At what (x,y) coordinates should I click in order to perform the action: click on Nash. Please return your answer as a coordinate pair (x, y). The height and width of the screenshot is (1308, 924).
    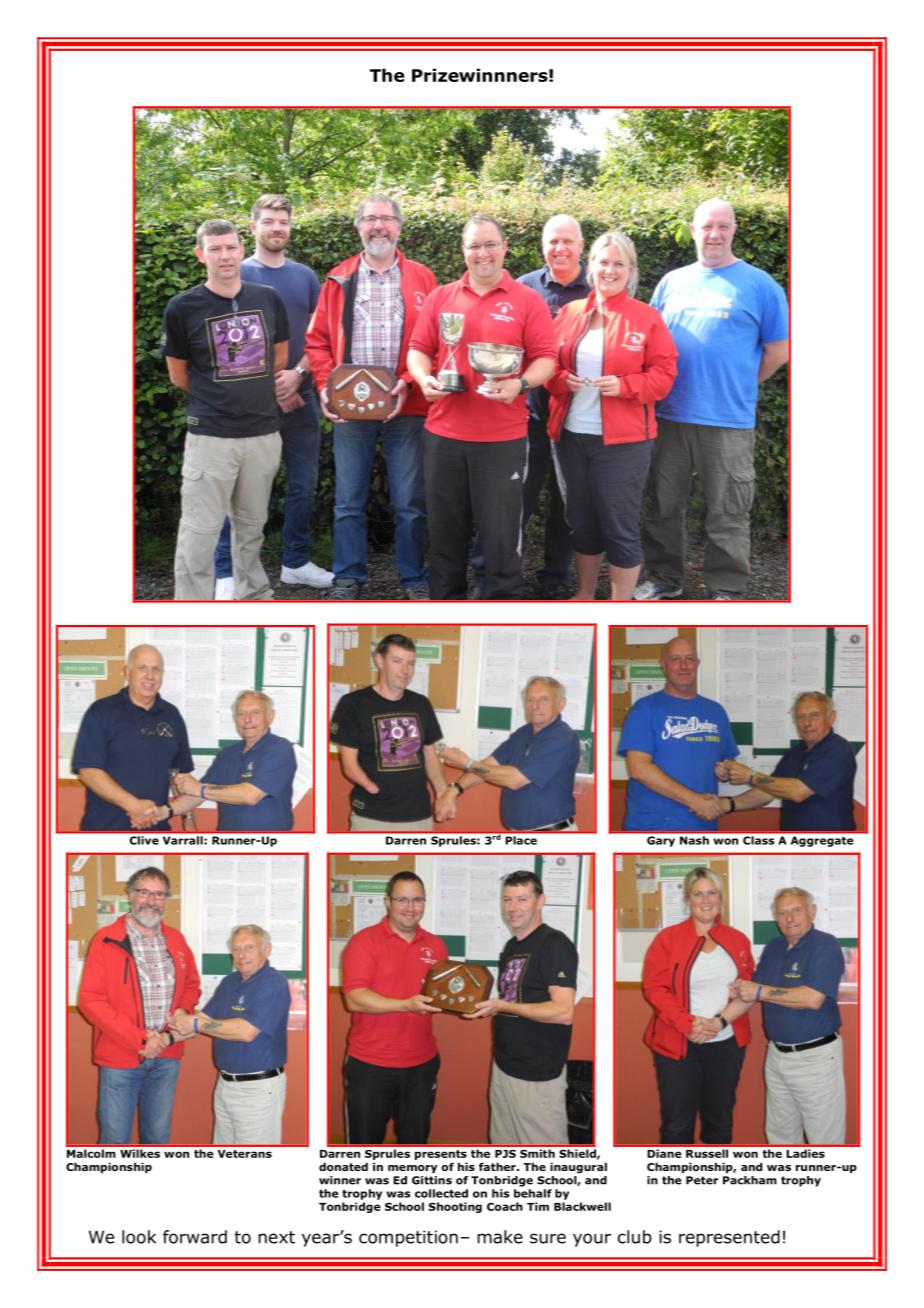
    Looking at the image, I should click on (694, 840).
